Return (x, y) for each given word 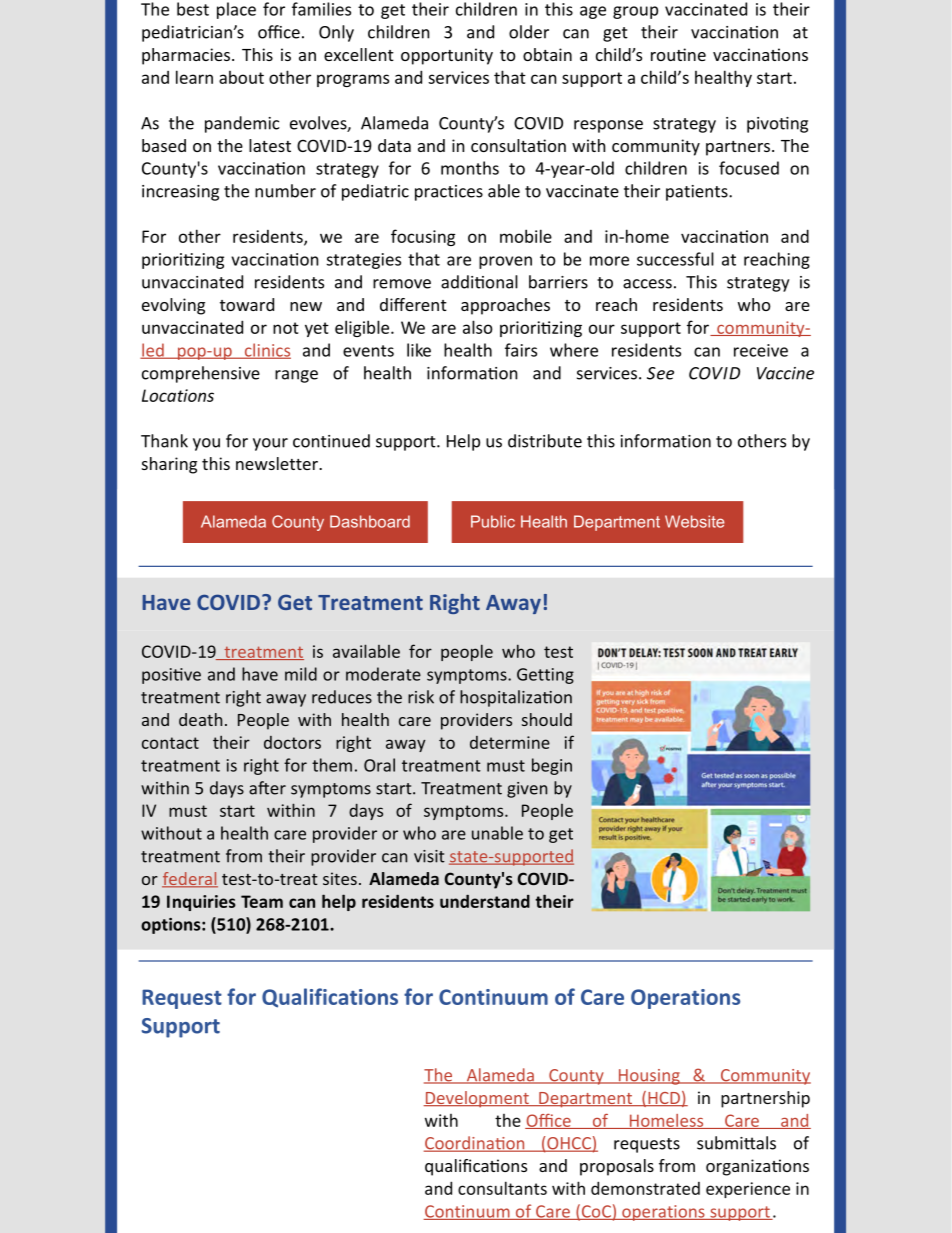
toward (247, 304)
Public (493, 521)
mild (301, 674)
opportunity (447, 56)
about (241, 77)
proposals (617, 1167)
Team (262, 901)
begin (552, 766)
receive (761, 350)
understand (485, 901)
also (478, 327)
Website (694, 521)
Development (477, 1099)
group (635, 12)
